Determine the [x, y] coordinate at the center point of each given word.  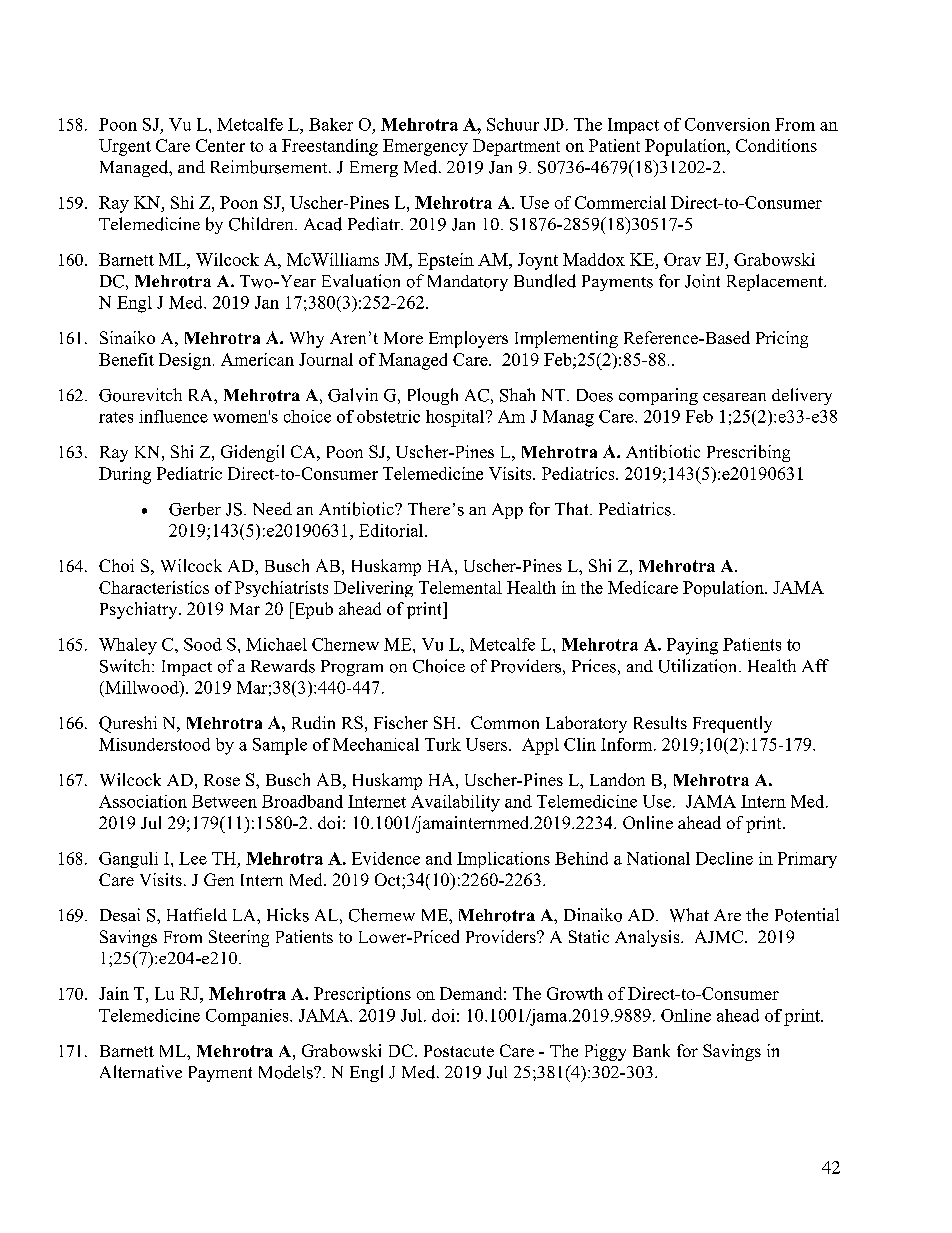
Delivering [373, 589]
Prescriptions [362, 995]
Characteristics [154, 587]
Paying [692, 646]
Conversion [727, 124]
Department [516, 147]
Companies [248, 1017]
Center [220, 145]
